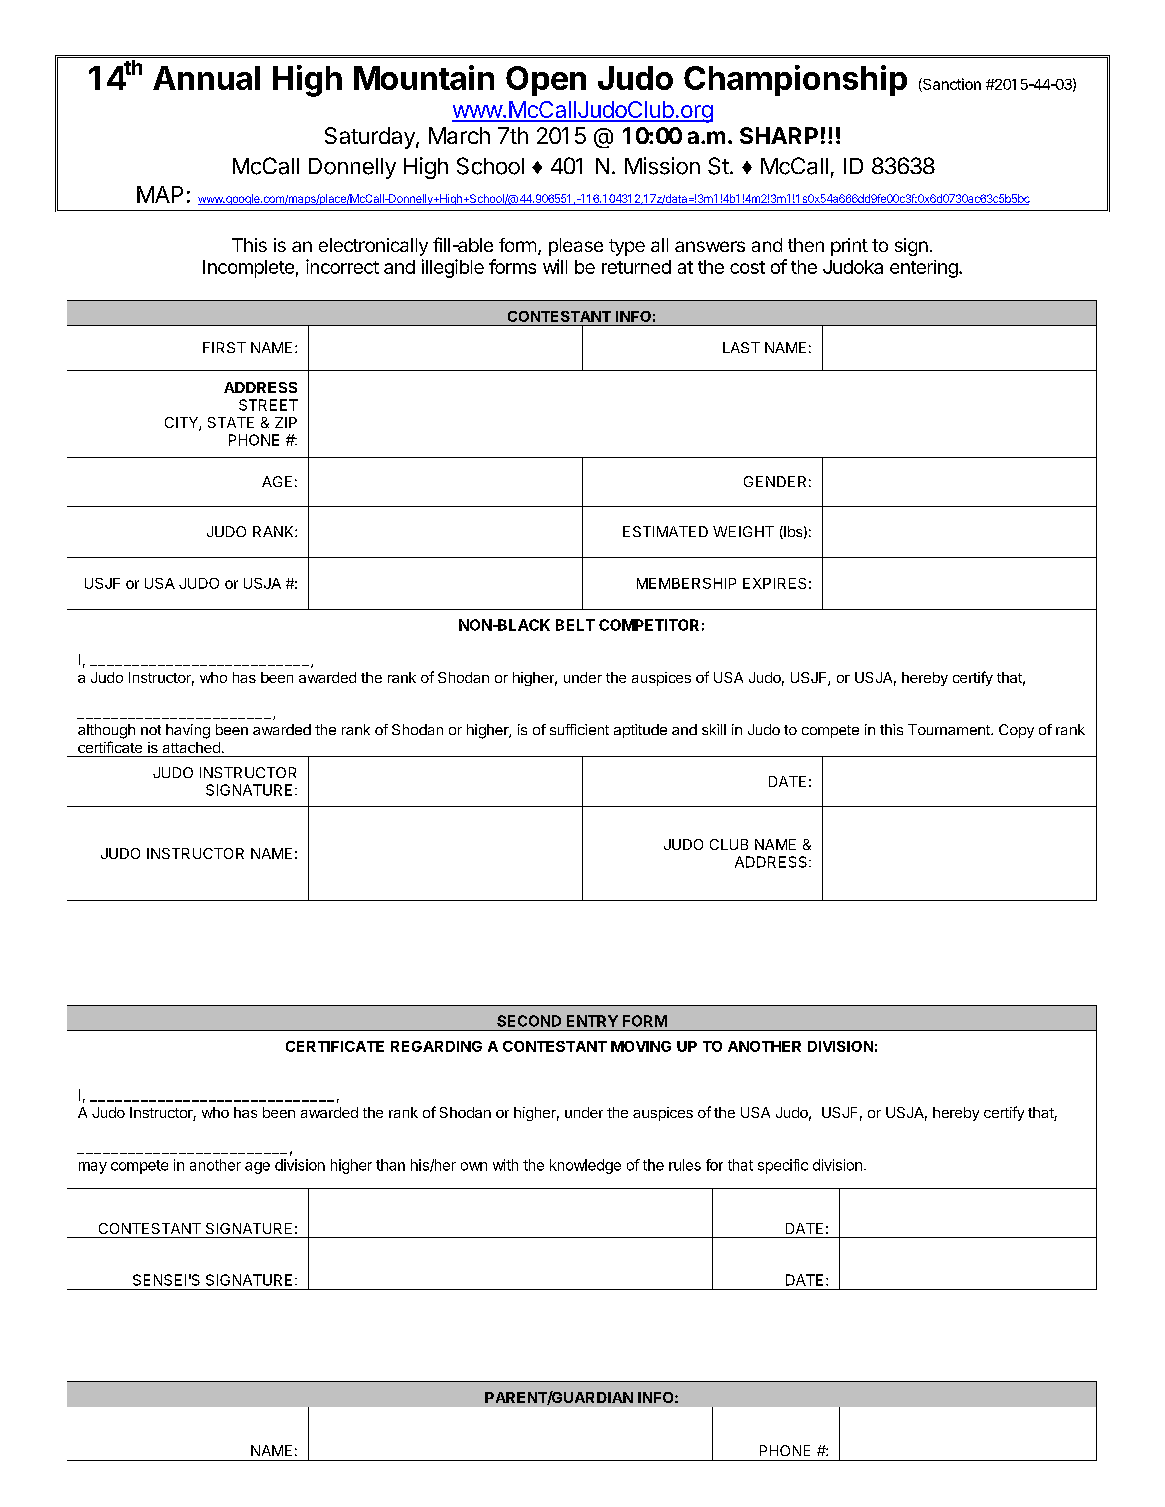  Describe the element at coordinates (546, 81) in the page. I see `Open` at that location.
